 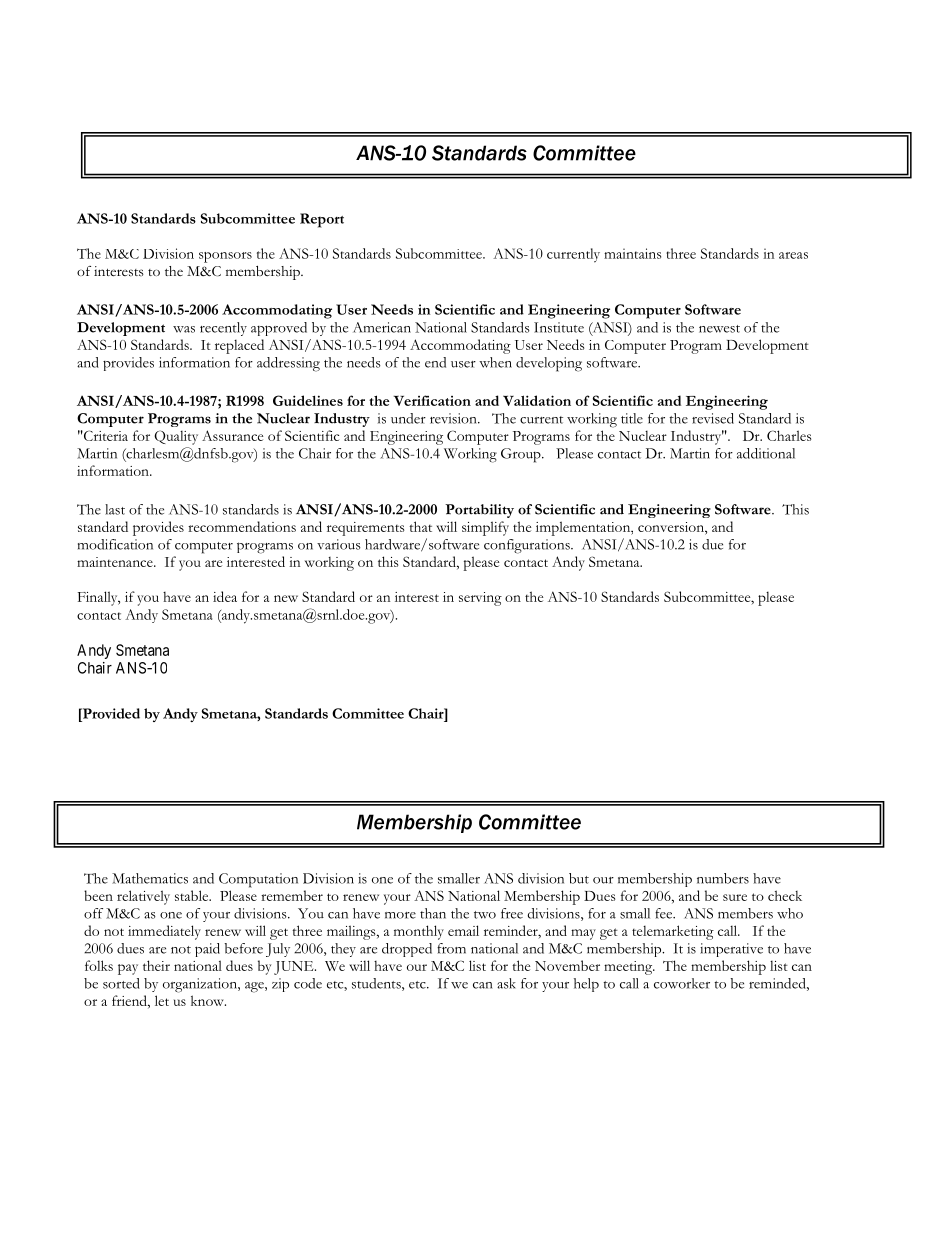 I want to click on coworker, so click(x=682, y=983).
